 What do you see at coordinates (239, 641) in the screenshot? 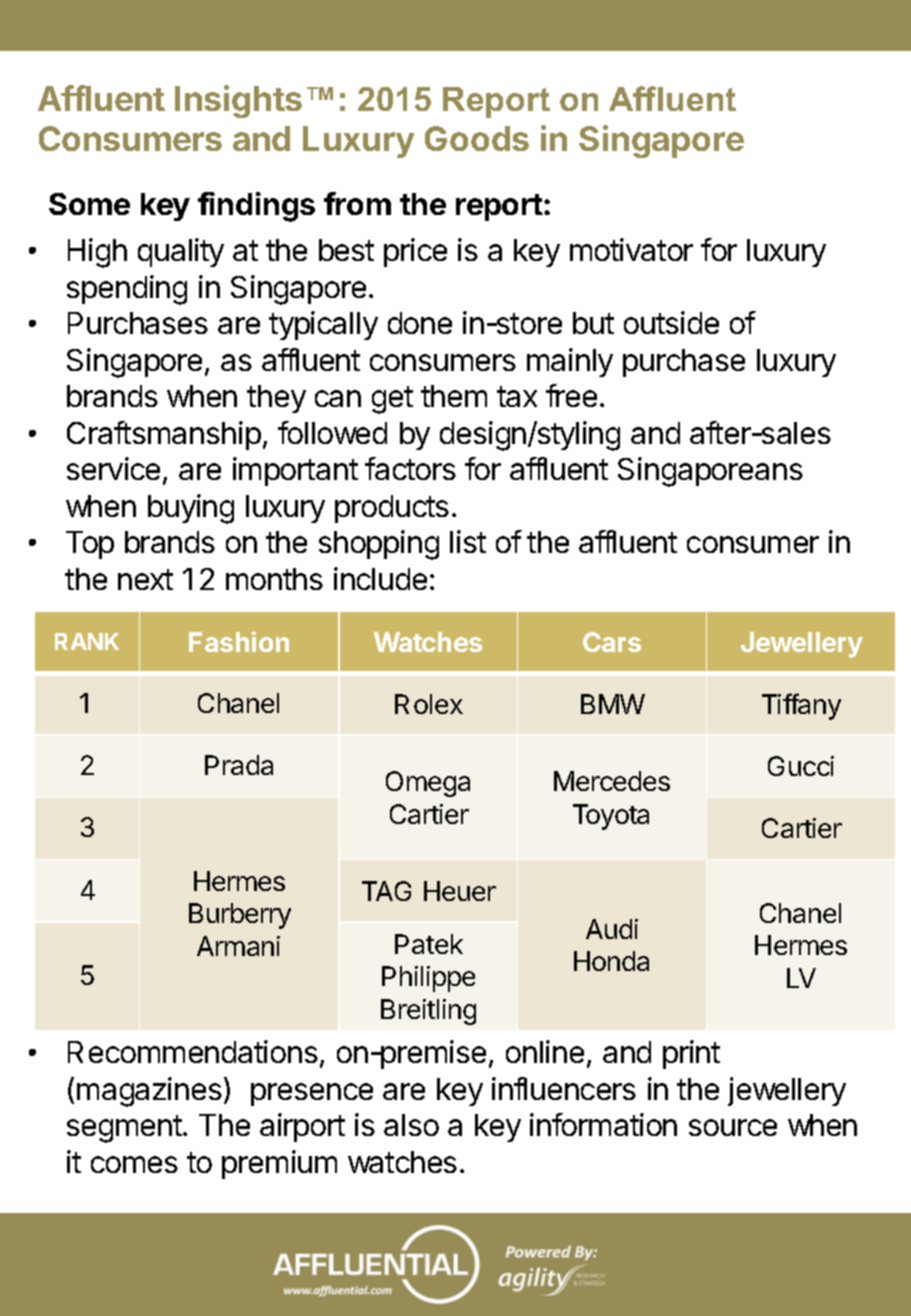
I see `Fashion` at bounding box center [239, 641].
